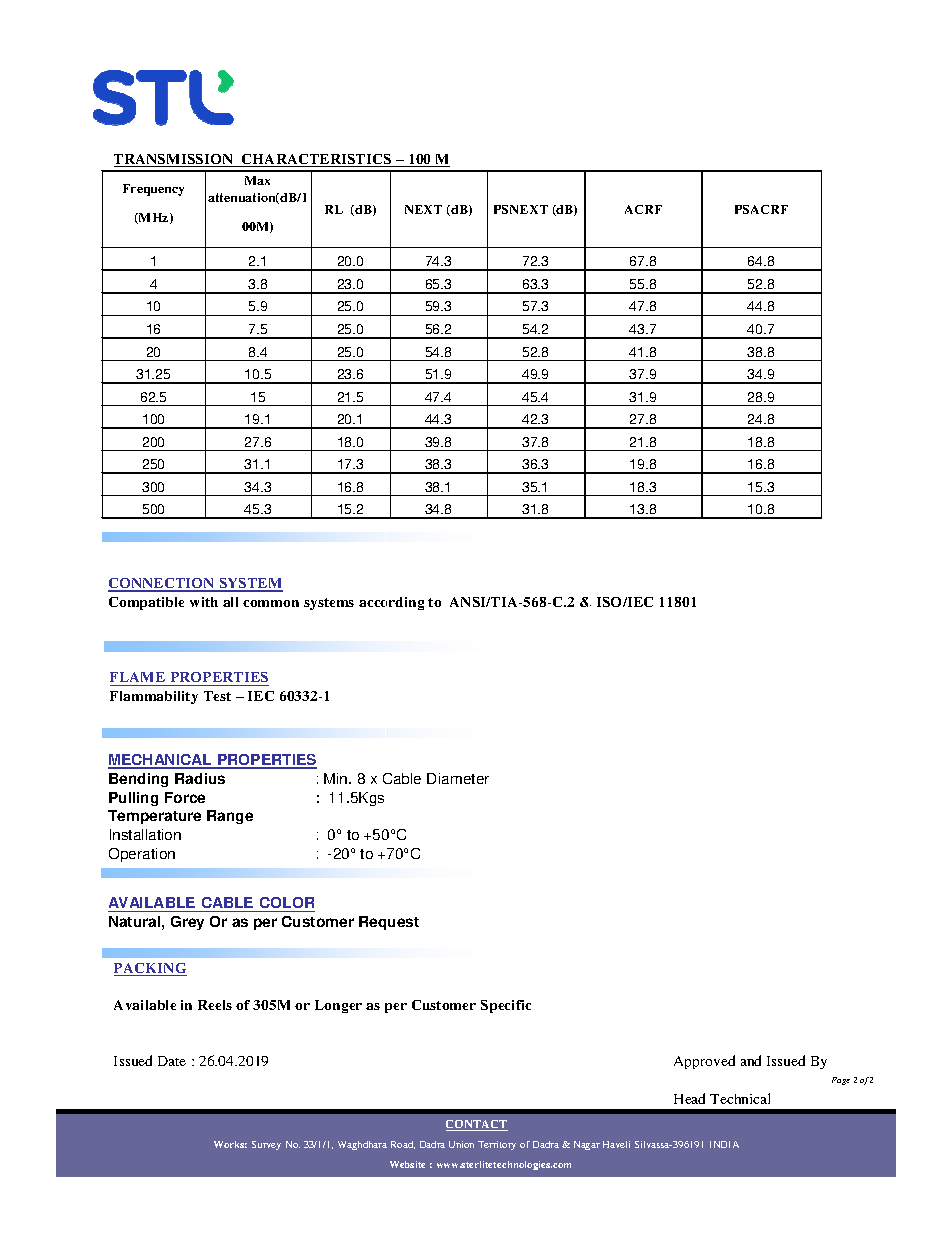 The image size is (952, 1233). Describe the element at coordinates (266, 1145) in the document. I see `Survey` at that location.
